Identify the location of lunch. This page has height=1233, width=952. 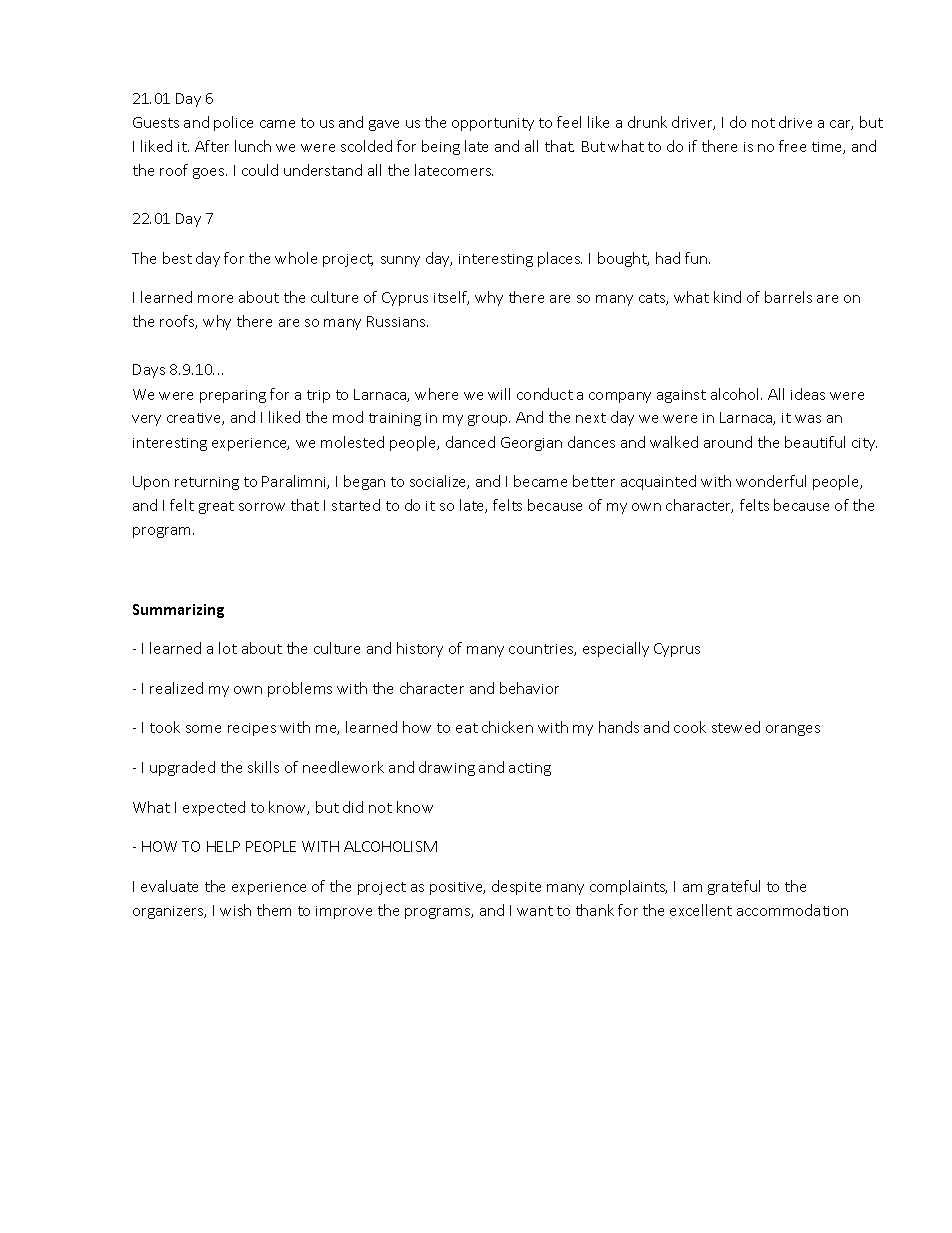
(253, 146).
